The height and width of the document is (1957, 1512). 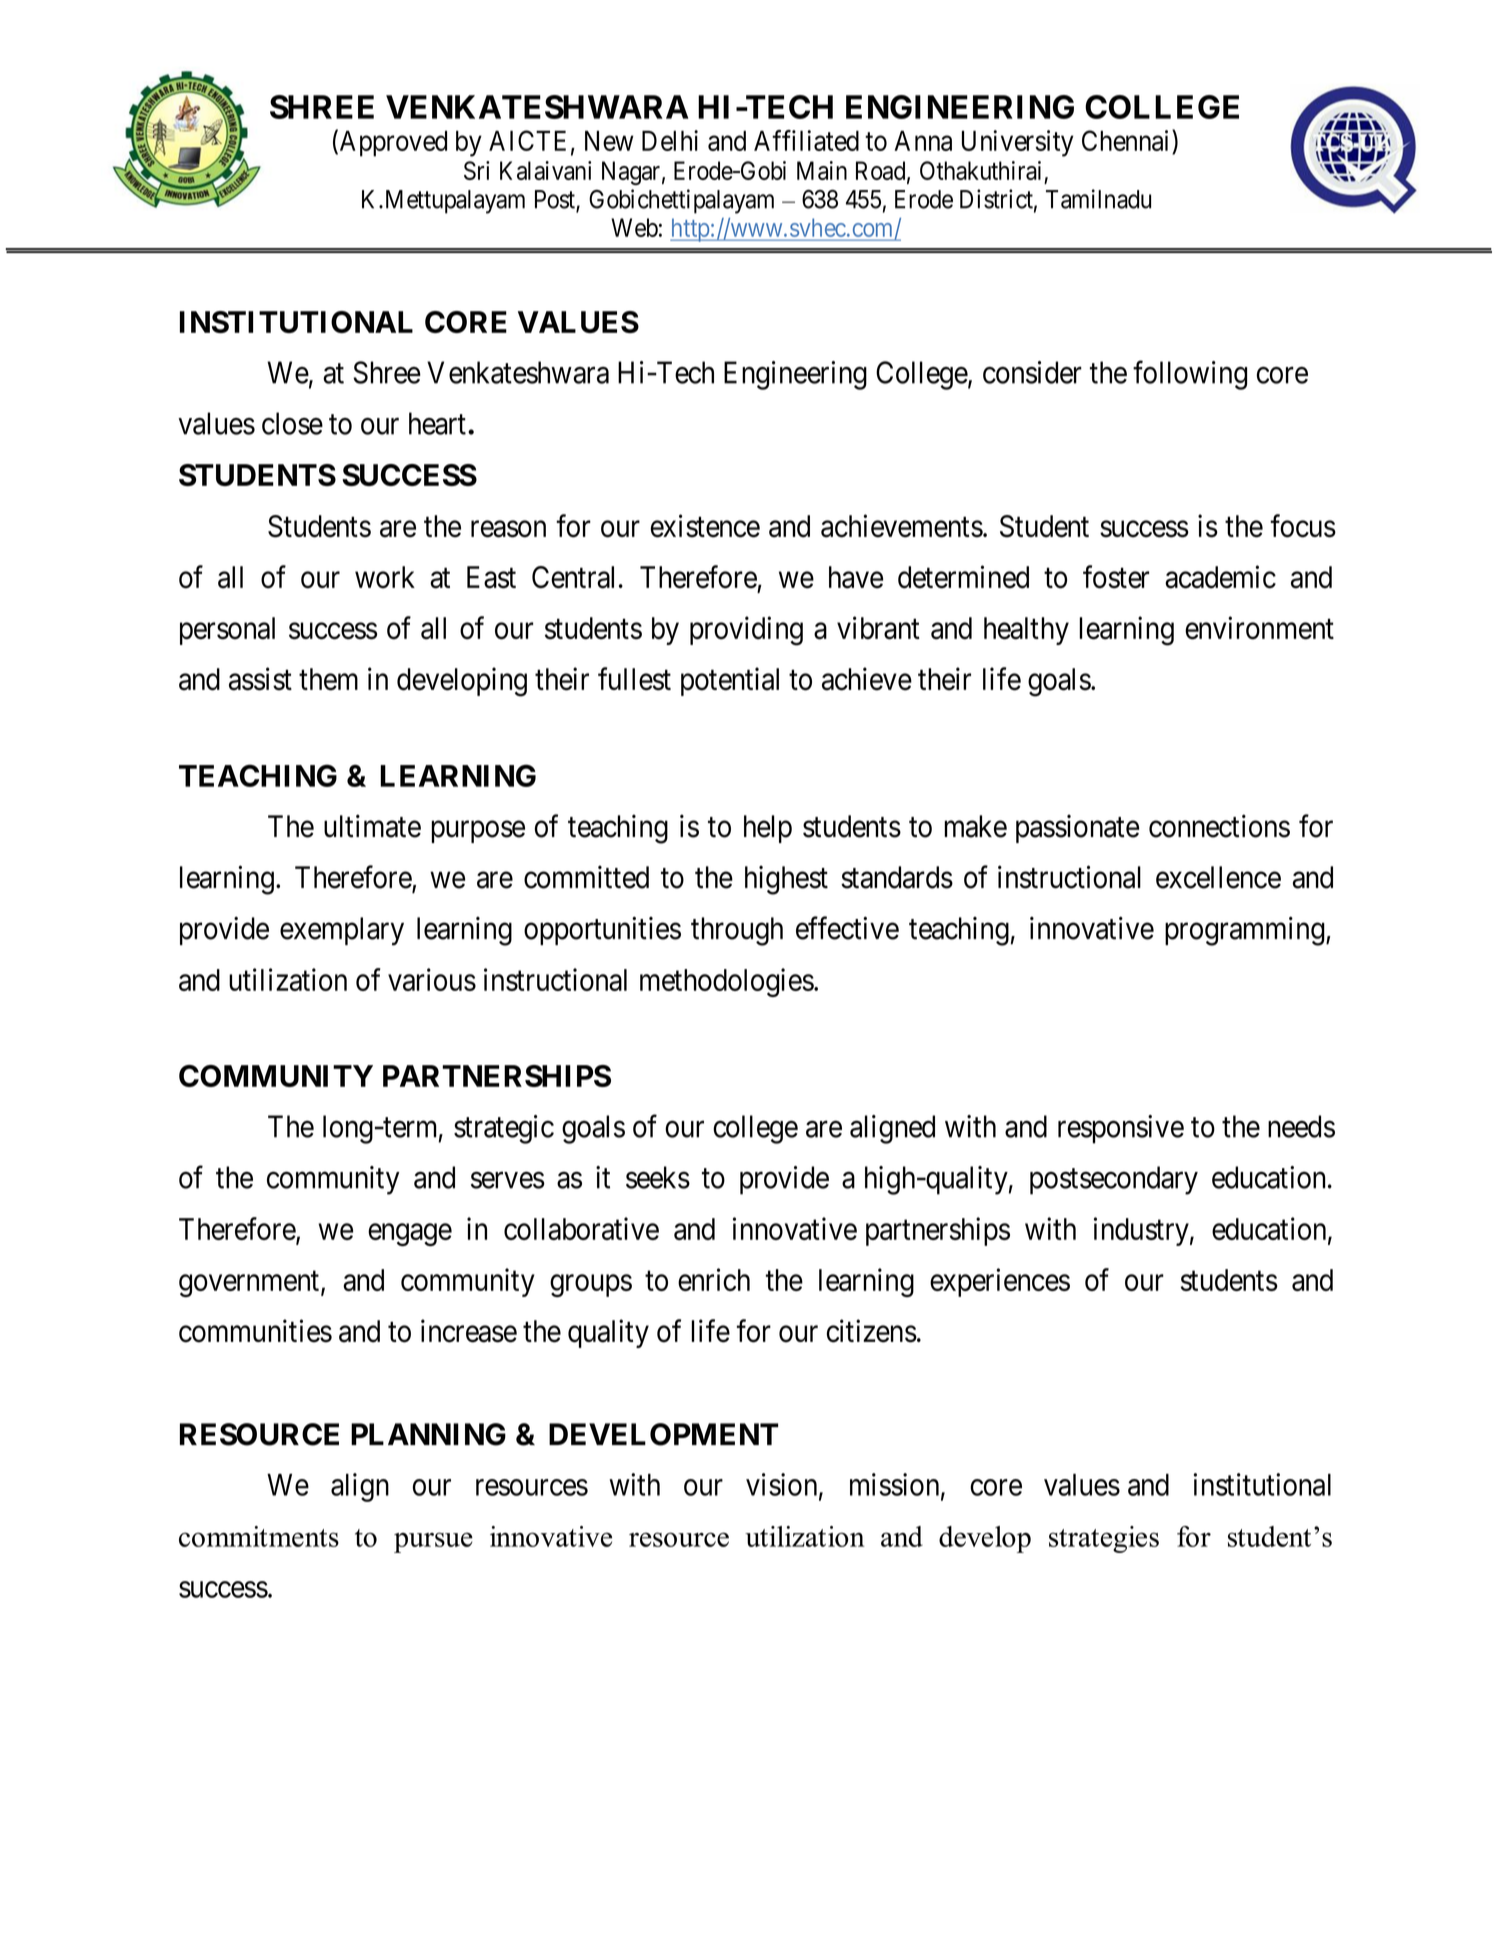 What do you see at coordinates (737, 931) in the document?
I see `through` at bounding box center [737, 931].
